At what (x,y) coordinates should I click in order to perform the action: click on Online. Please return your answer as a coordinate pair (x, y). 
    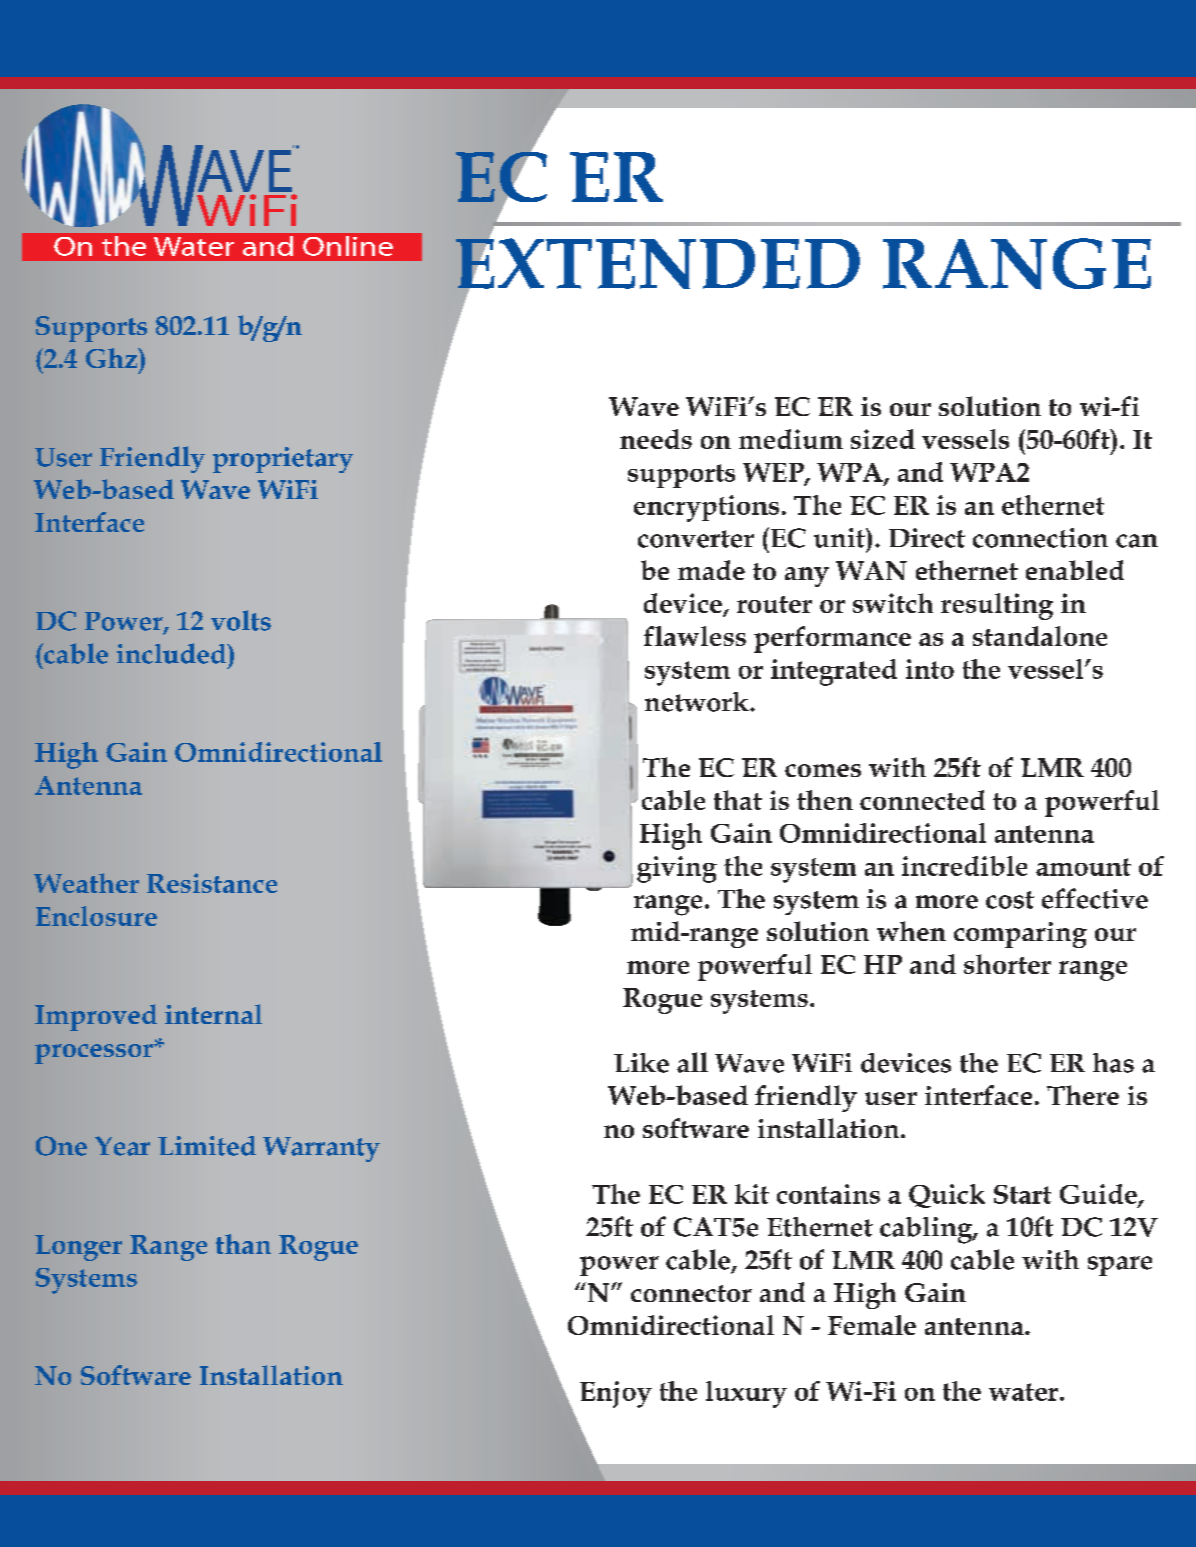
    Looking at the image, I should click on (348, 246).
